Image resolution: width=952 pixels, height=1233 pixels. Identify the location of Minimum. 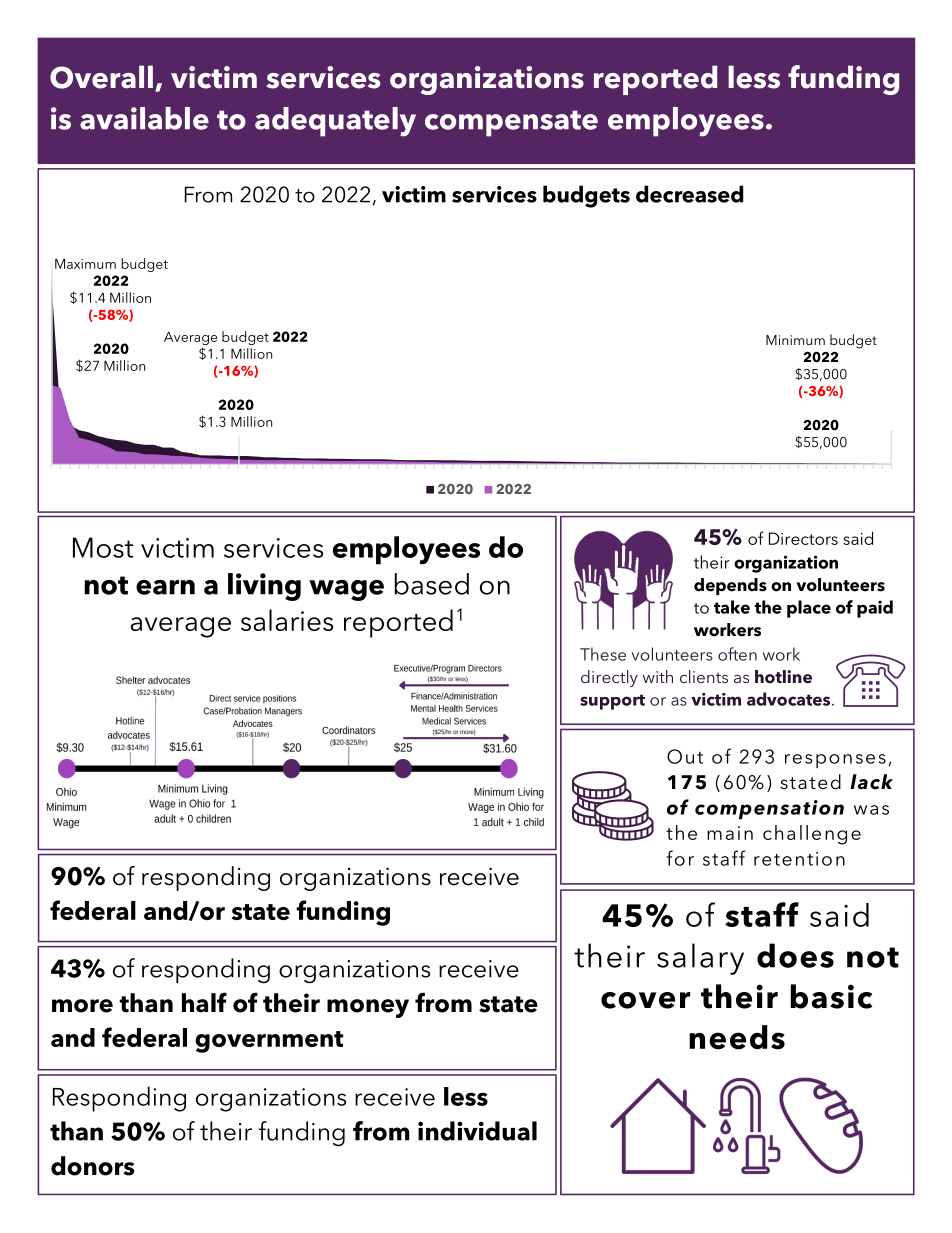
(795, 340).
